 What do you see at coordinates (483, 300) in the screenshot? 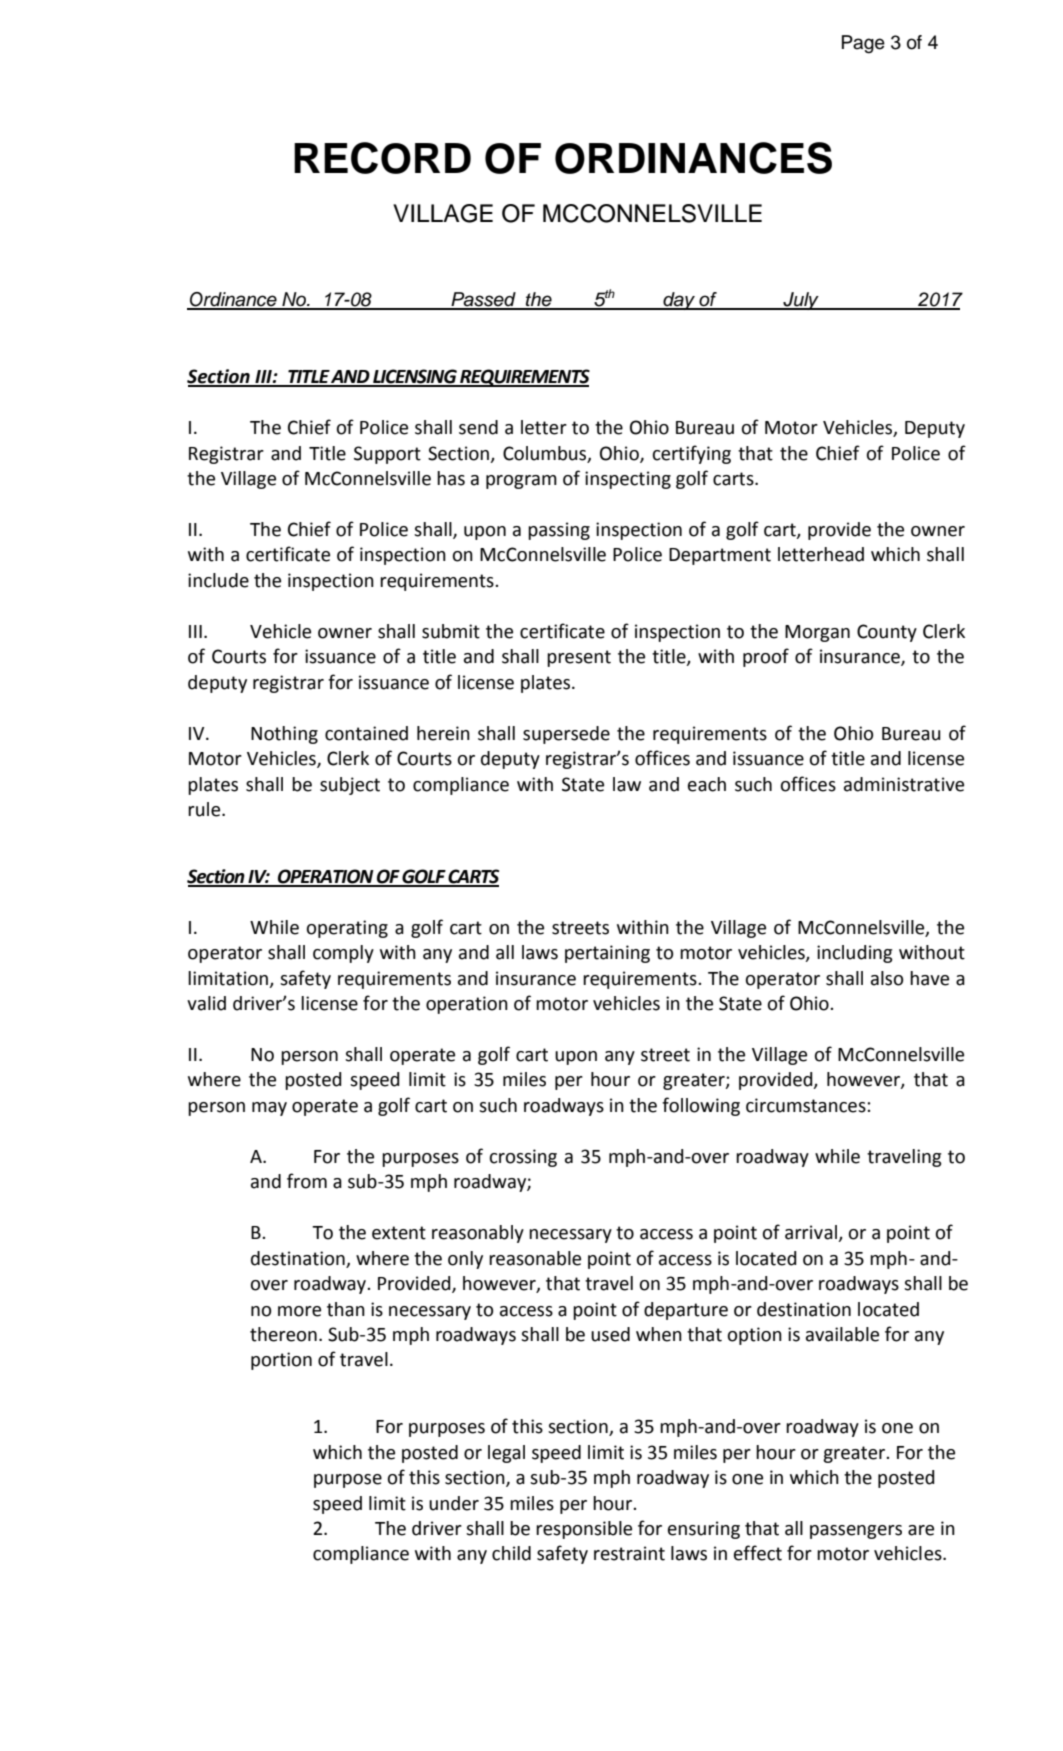
I see `Passed` at bounding box center [483, 300].
